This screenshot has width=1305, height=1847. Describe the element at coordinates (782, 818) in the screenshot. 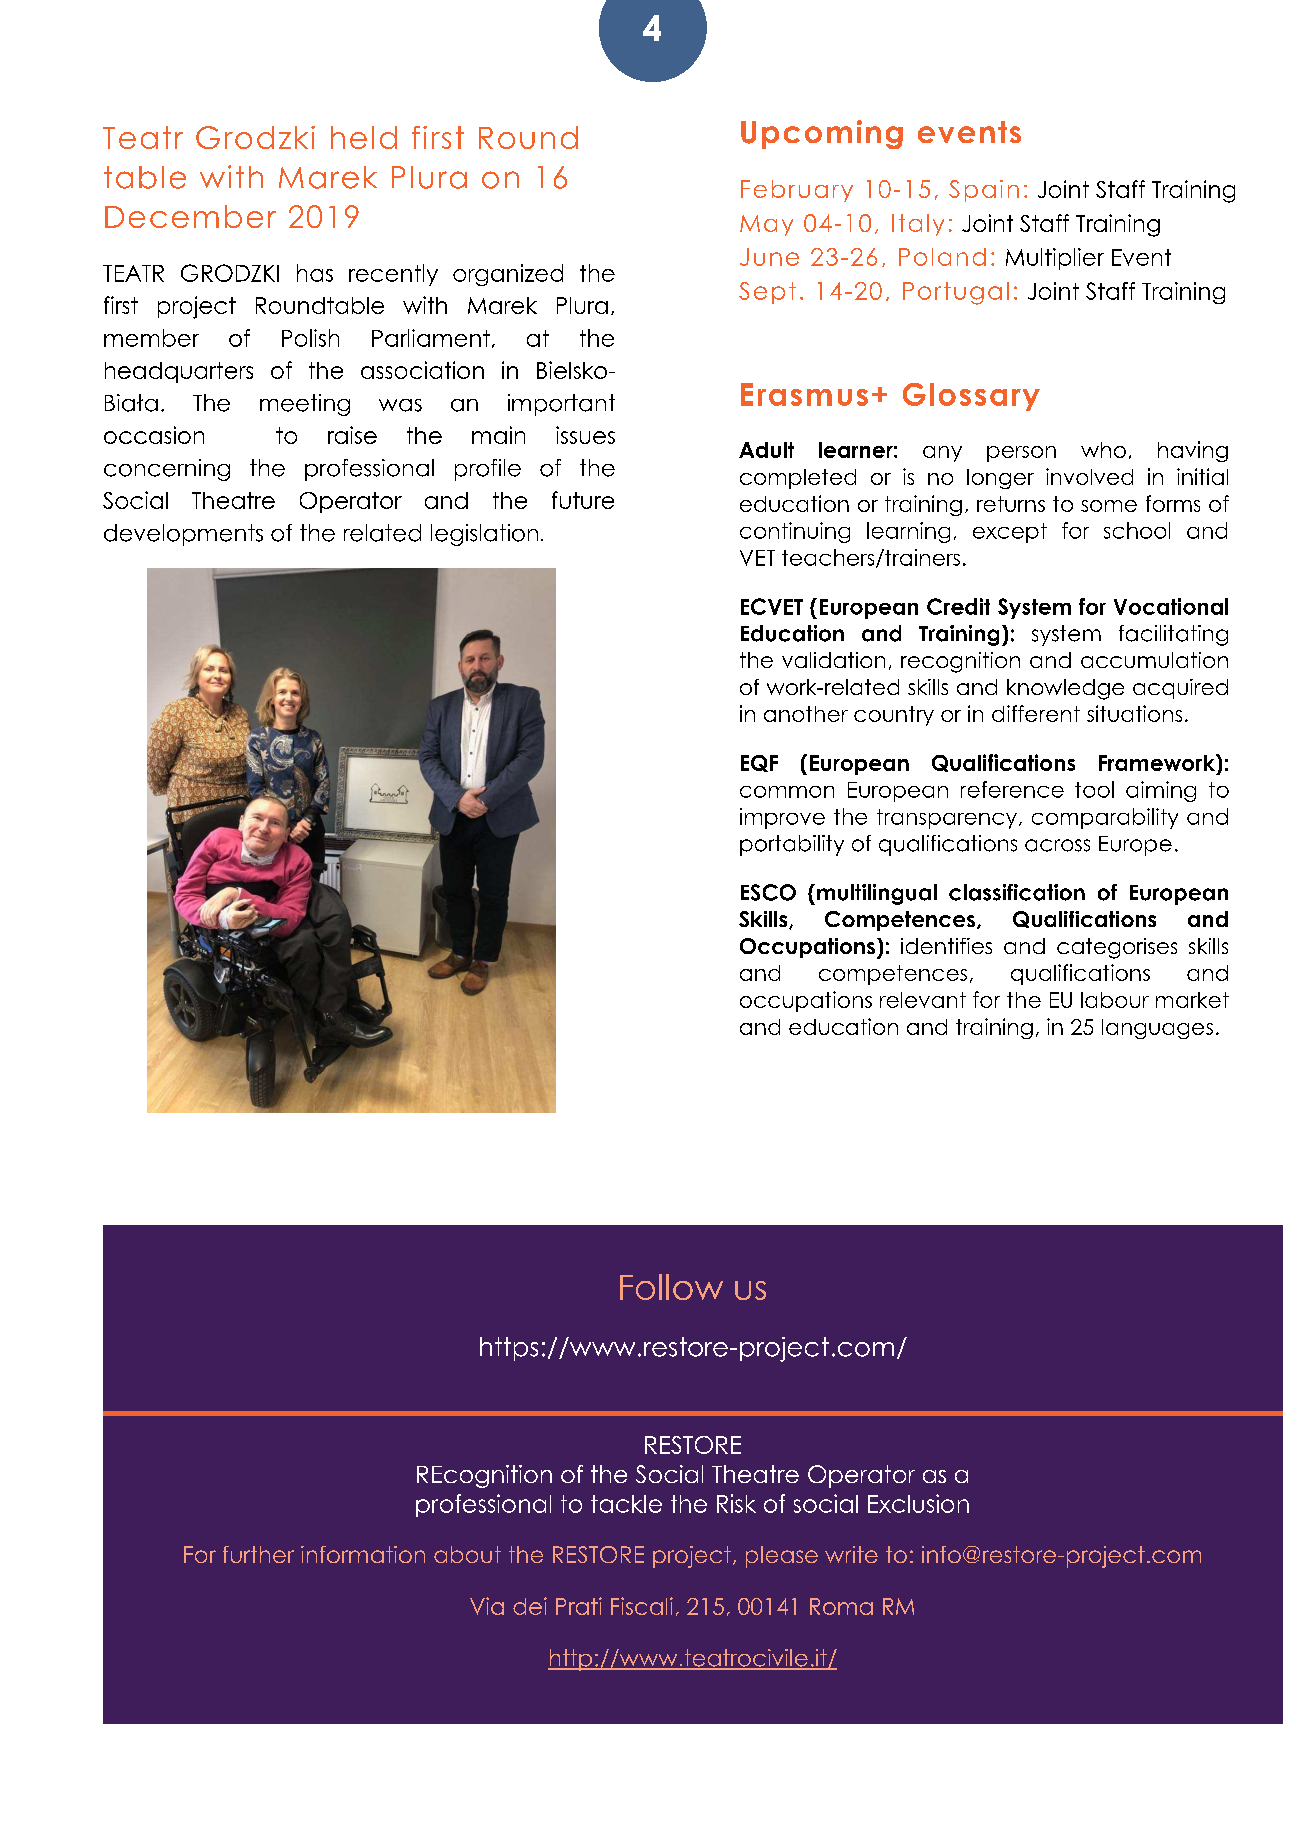

I see `improve` at that location.
